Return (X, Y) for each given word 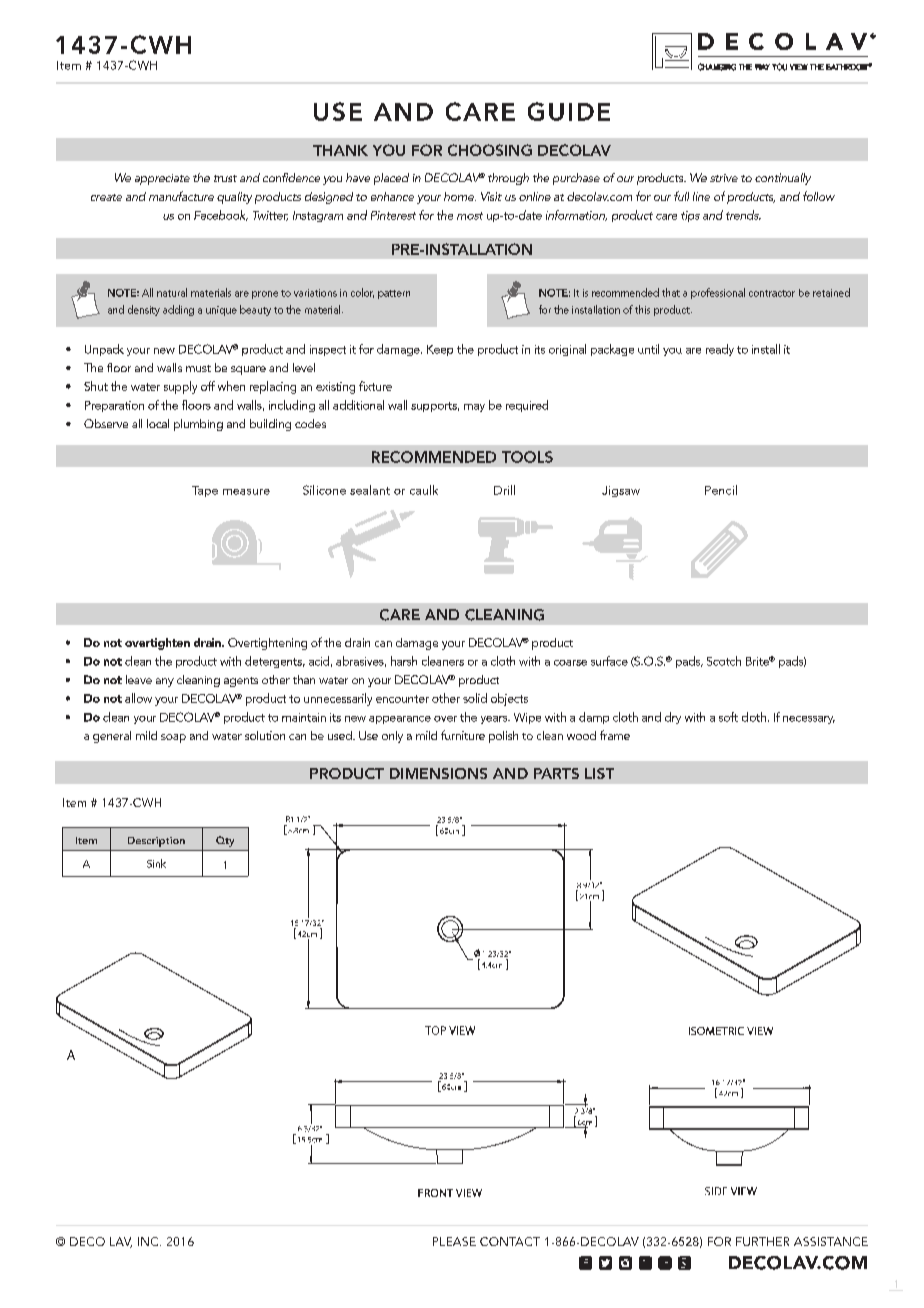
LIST (599, 773)
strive (724, 178)
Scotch (724, 661)
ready (720, 350)
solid (475, 698)
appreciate (162, 179)
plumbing (198, 425)
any (165, 682)
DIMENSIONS (438, 773)
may (474, 408)
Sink (156, 863)
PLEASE (454, 1241)
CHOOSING (490, 150)
